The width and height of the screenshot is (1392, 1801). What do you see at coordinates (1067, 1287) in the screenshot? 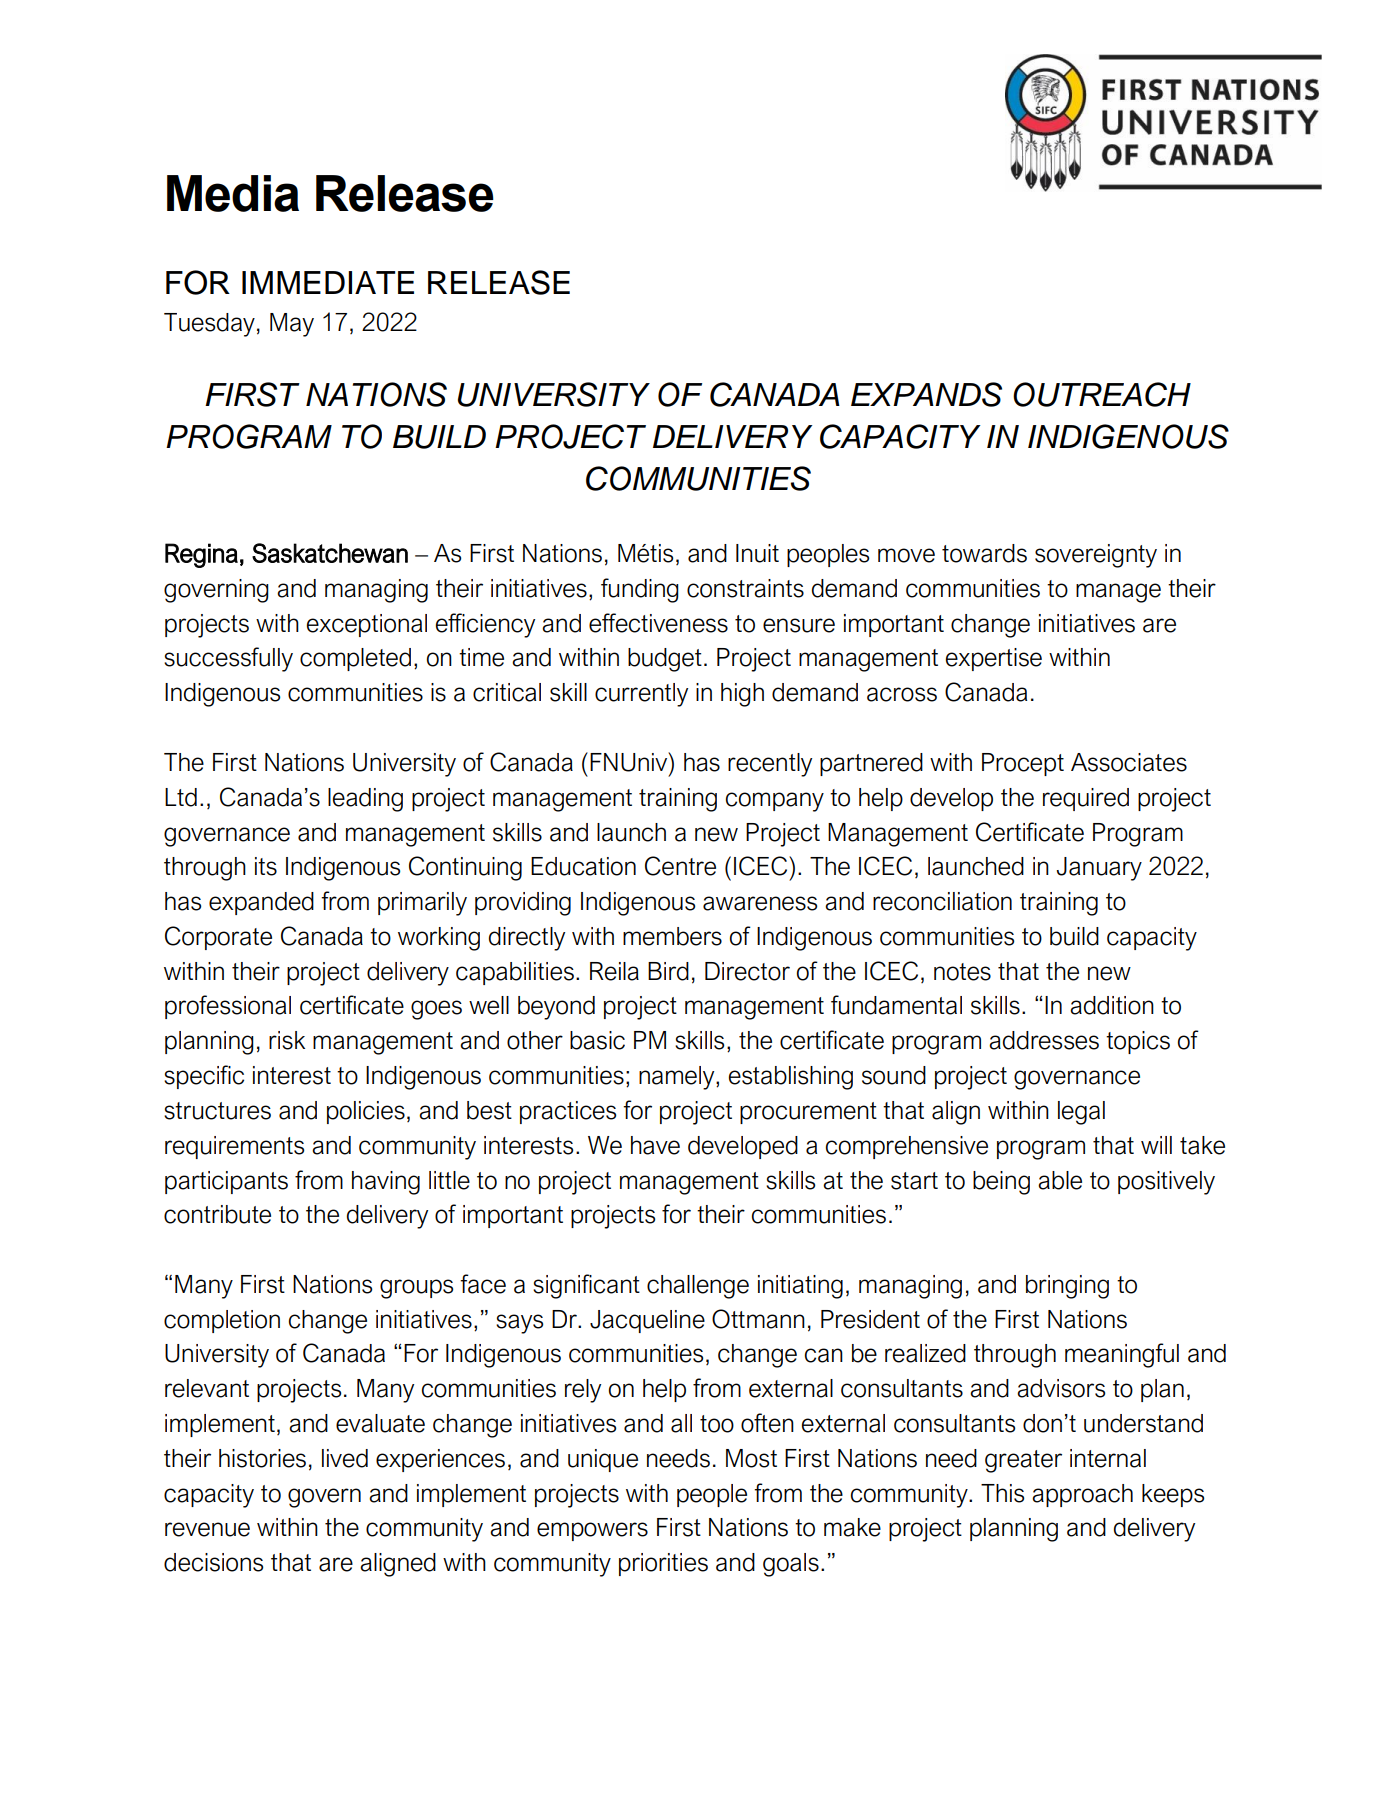
I see `bringing` at bounding box center [1067, 1287].
